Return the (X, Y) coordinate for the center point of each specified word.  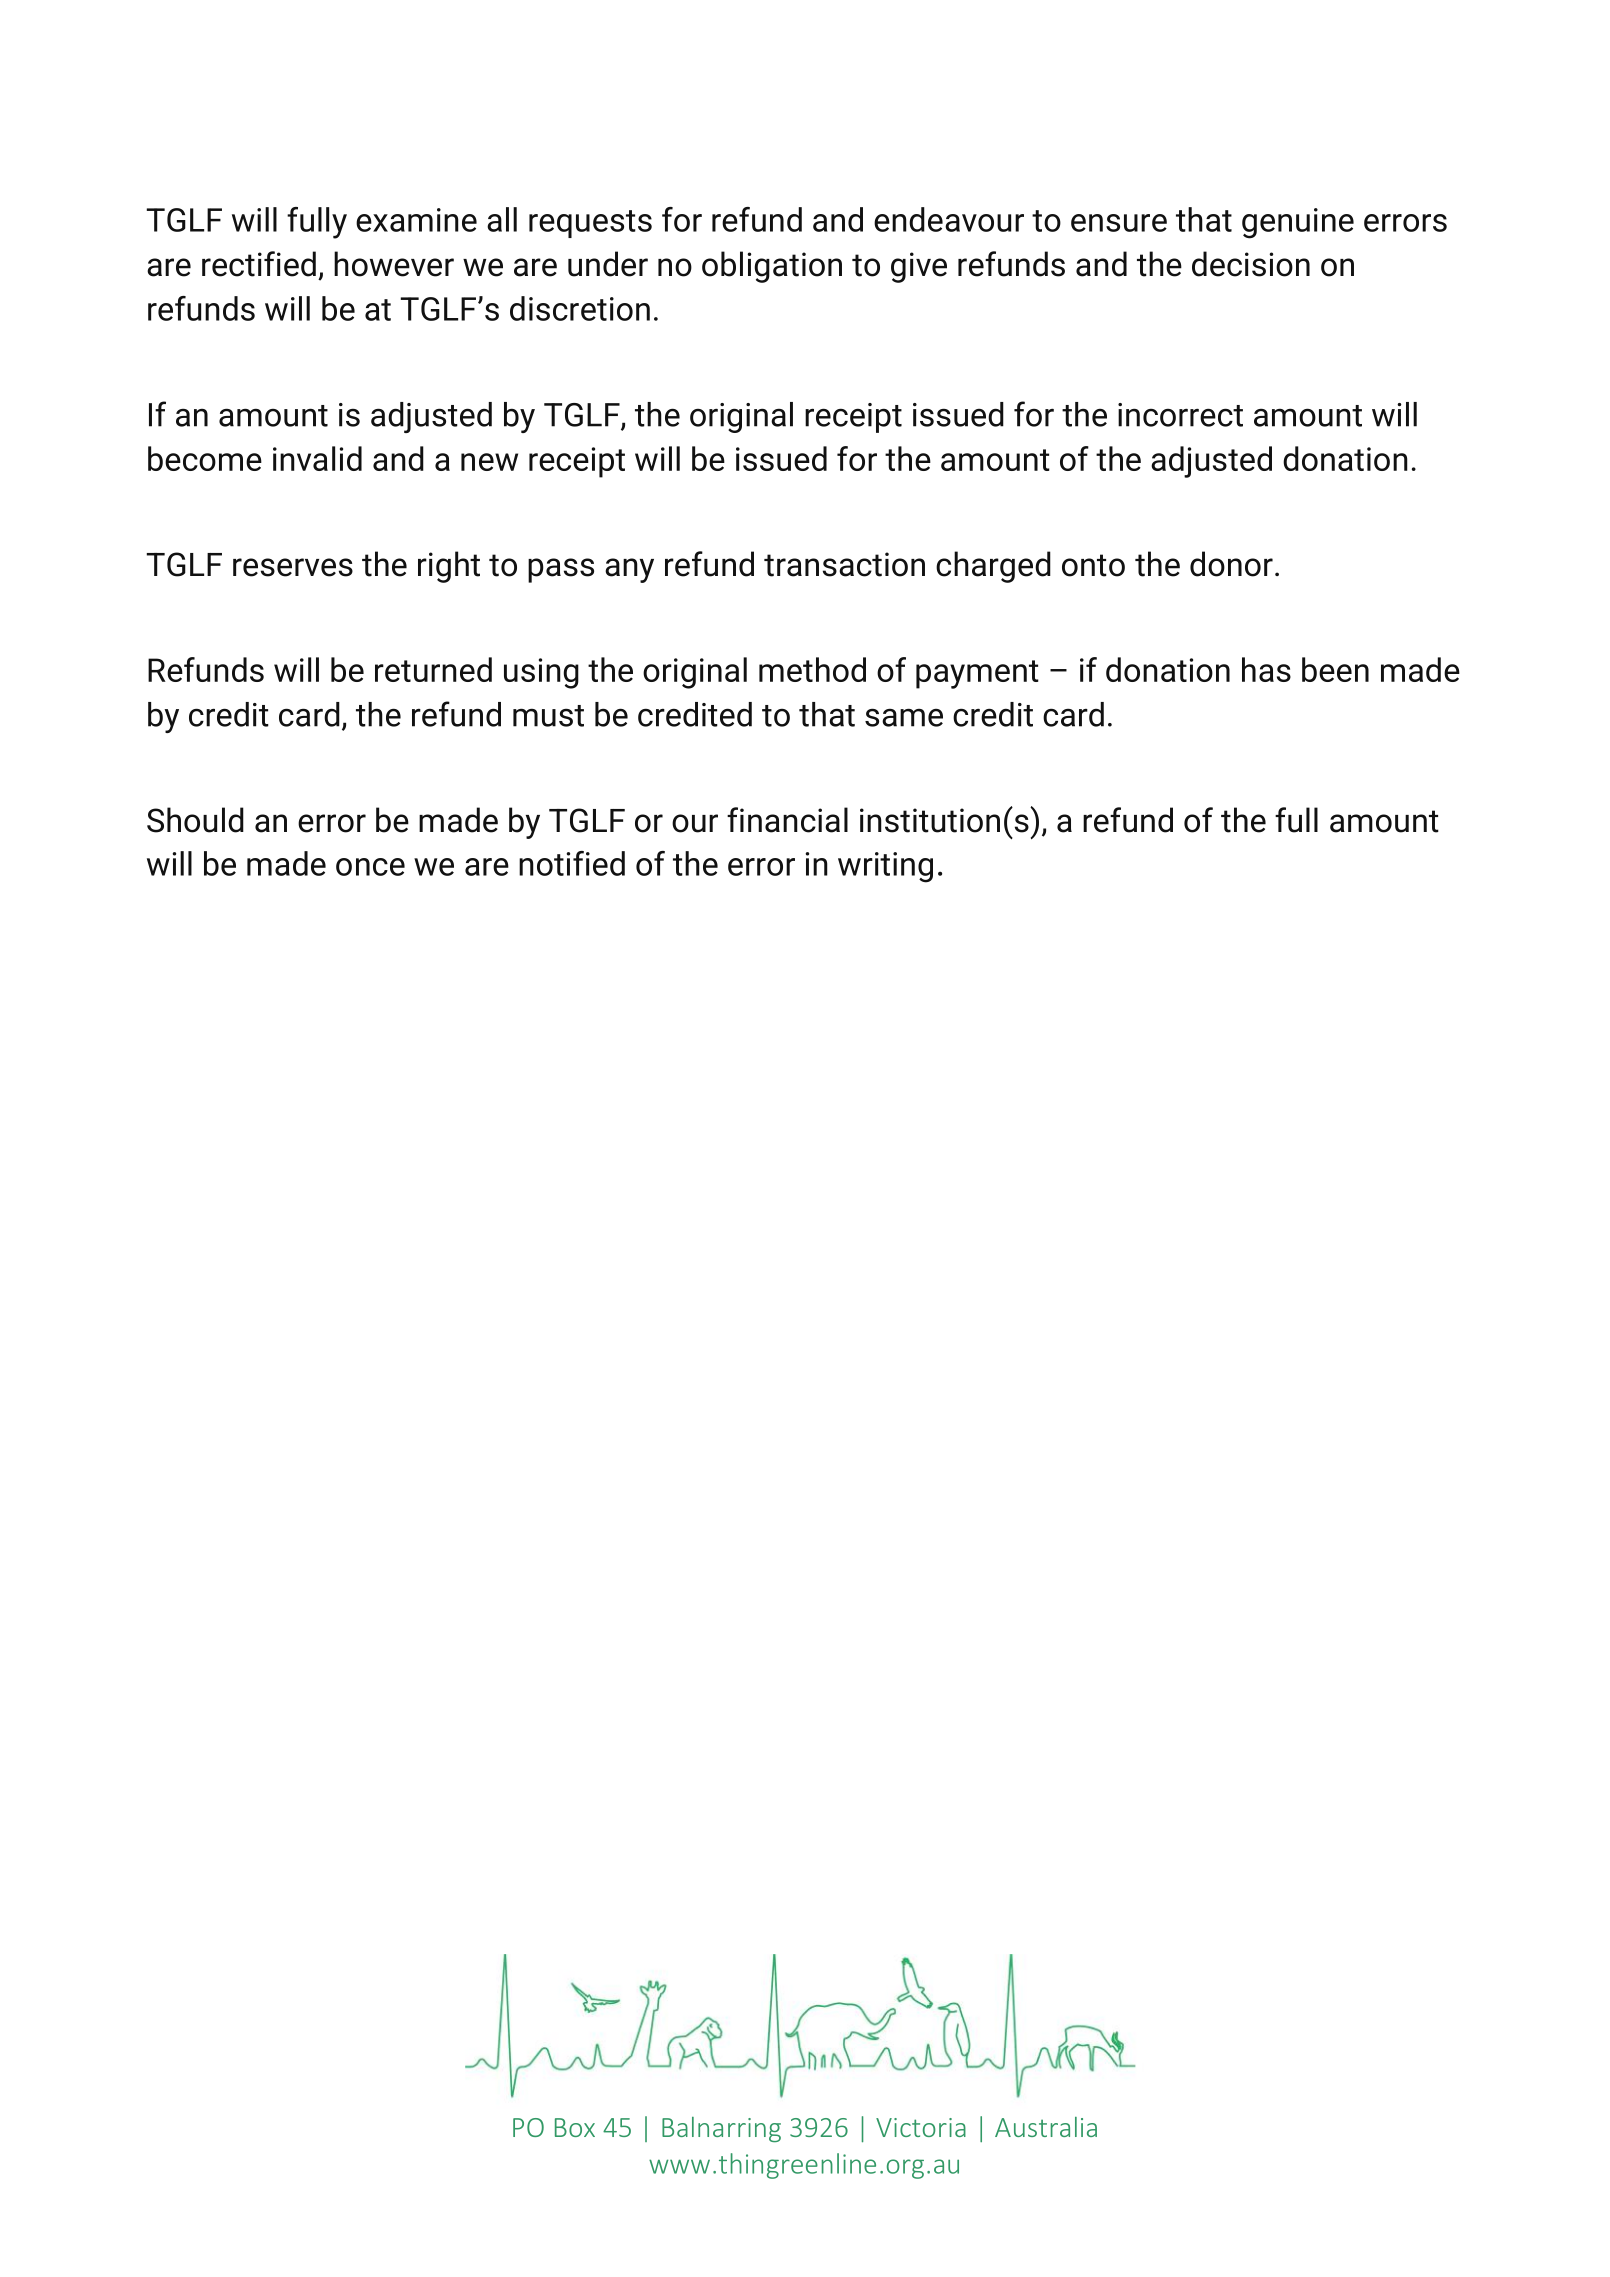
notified (572, 863)
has (1266, 669)
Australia (1046, 2127)
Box (575, 2127)
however (394, 264)
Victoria (921, 2127)
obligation (772, 267)
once (370, 867)
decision (1251, 264)
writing (885, 867)
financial (787, 820)
